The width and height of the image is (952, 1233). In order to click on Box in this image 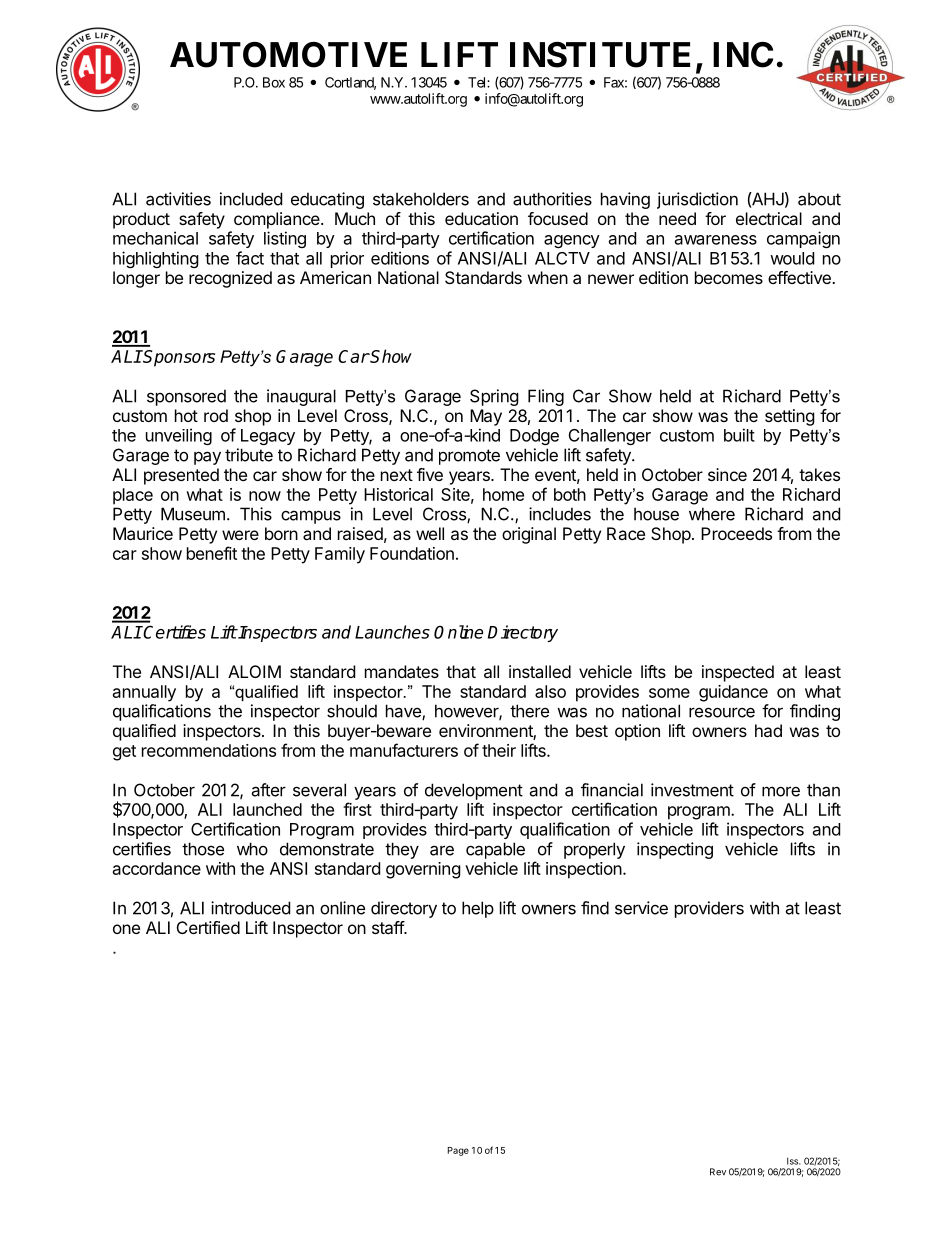, I will do `click(274, 82)`.
